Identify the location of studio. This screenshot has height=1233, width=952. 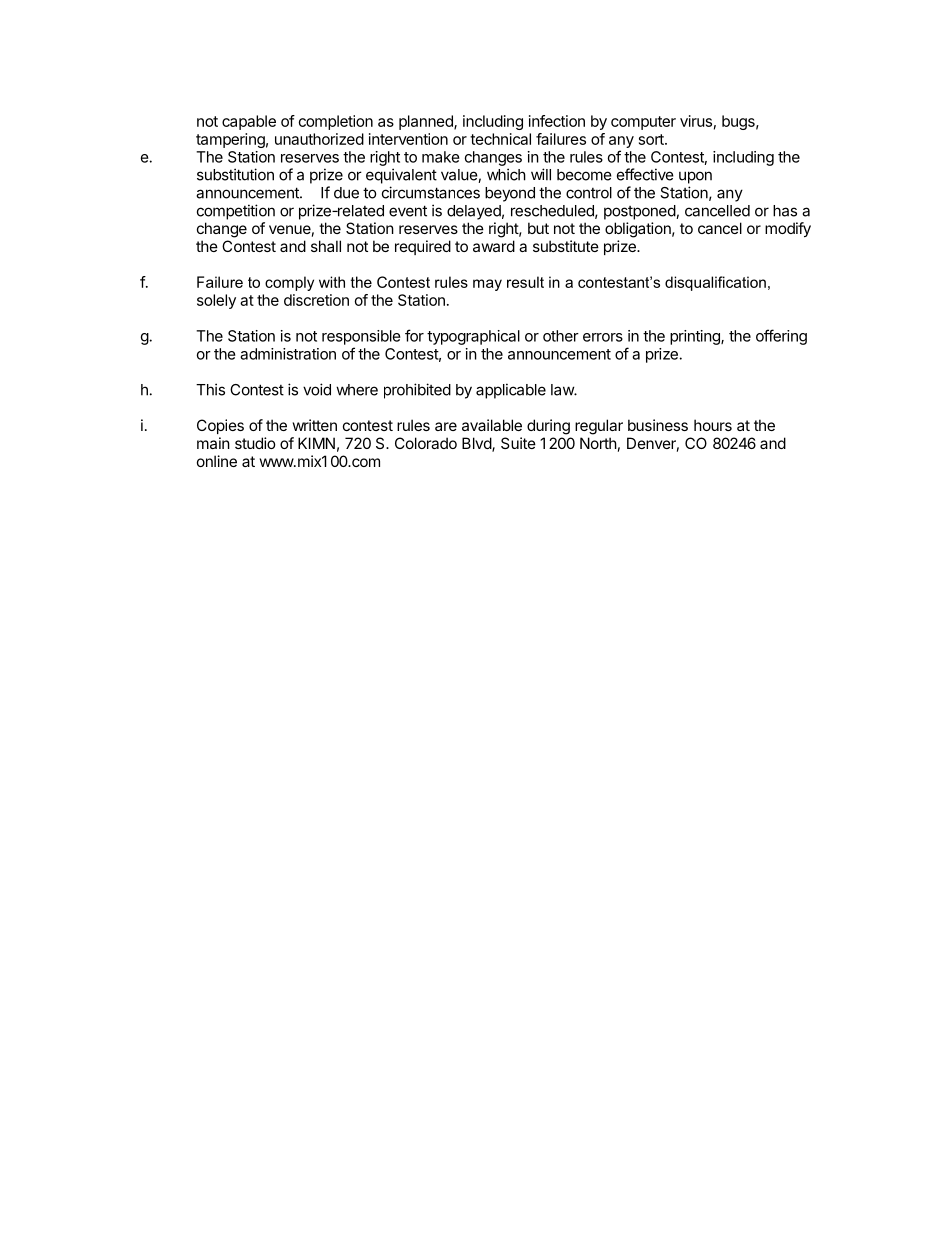
(255, 443).
